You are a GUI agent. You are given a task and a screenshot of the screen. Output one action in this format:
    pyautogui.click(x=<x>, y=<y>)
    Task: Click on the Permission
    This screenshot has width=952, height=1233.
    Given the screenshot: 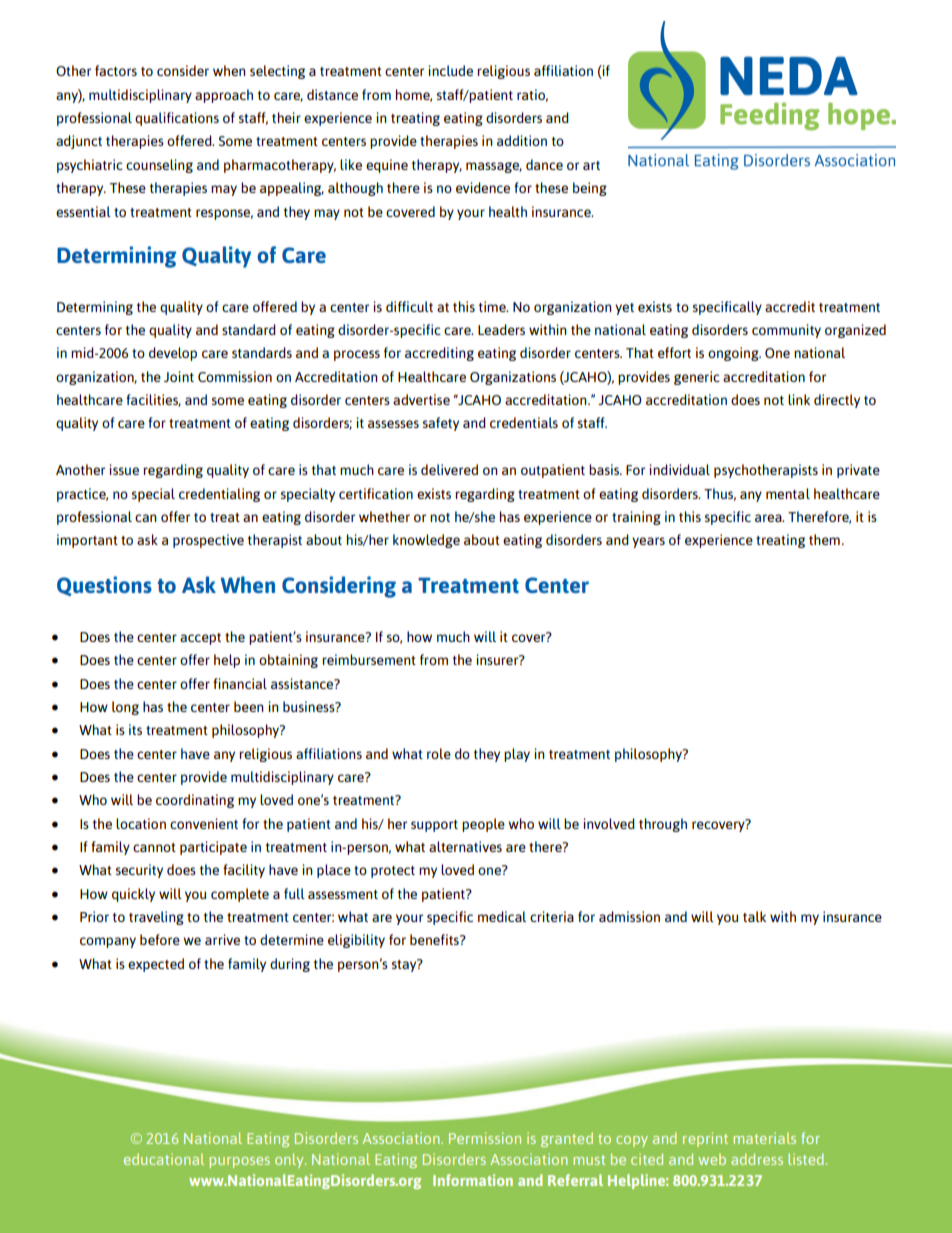 What is the action you would take?
    pyautogui.click(x=485, y=1138)
